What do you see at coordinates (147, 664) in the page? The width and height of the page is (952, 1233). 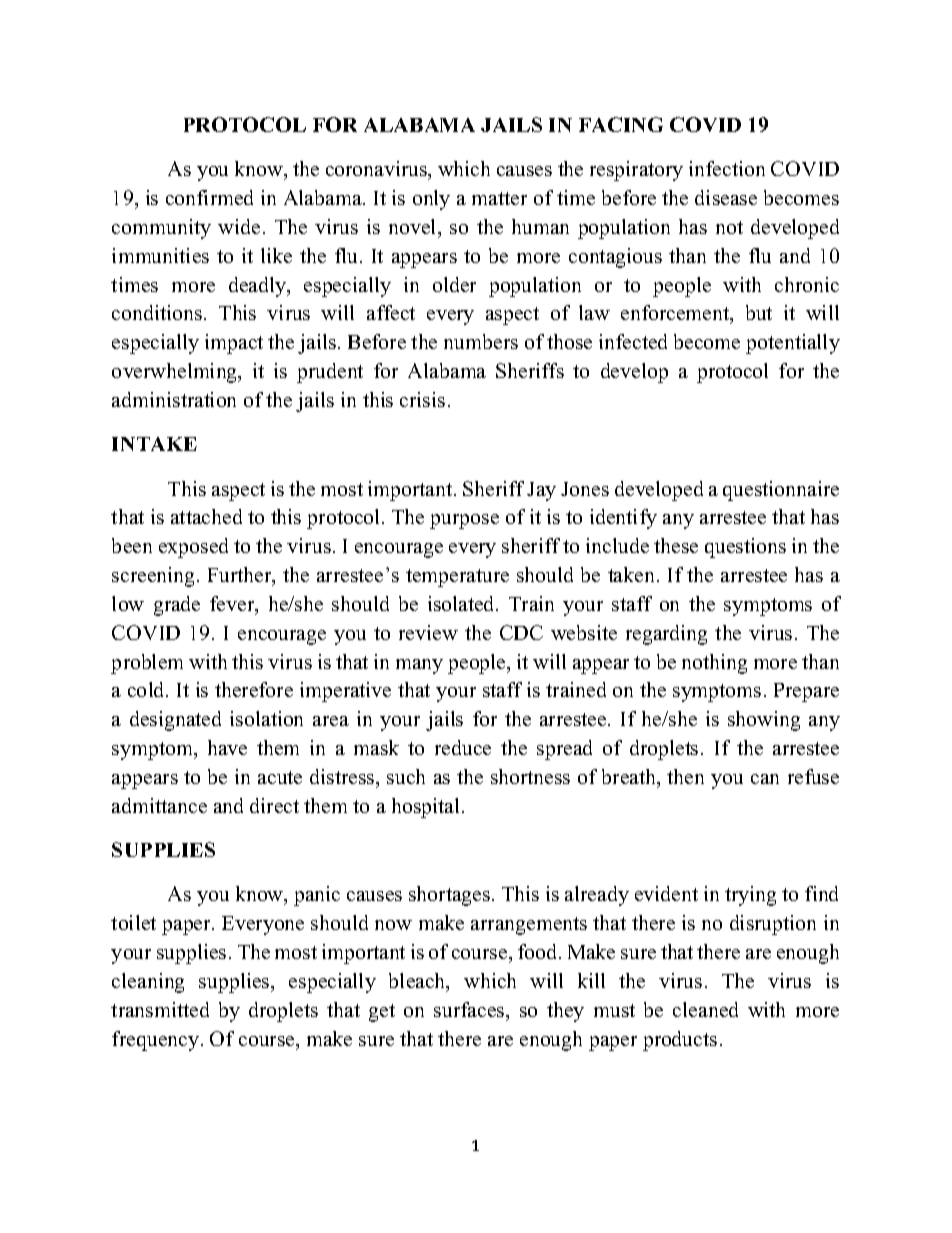 I see `problem` at bounding box center [147, 664].
